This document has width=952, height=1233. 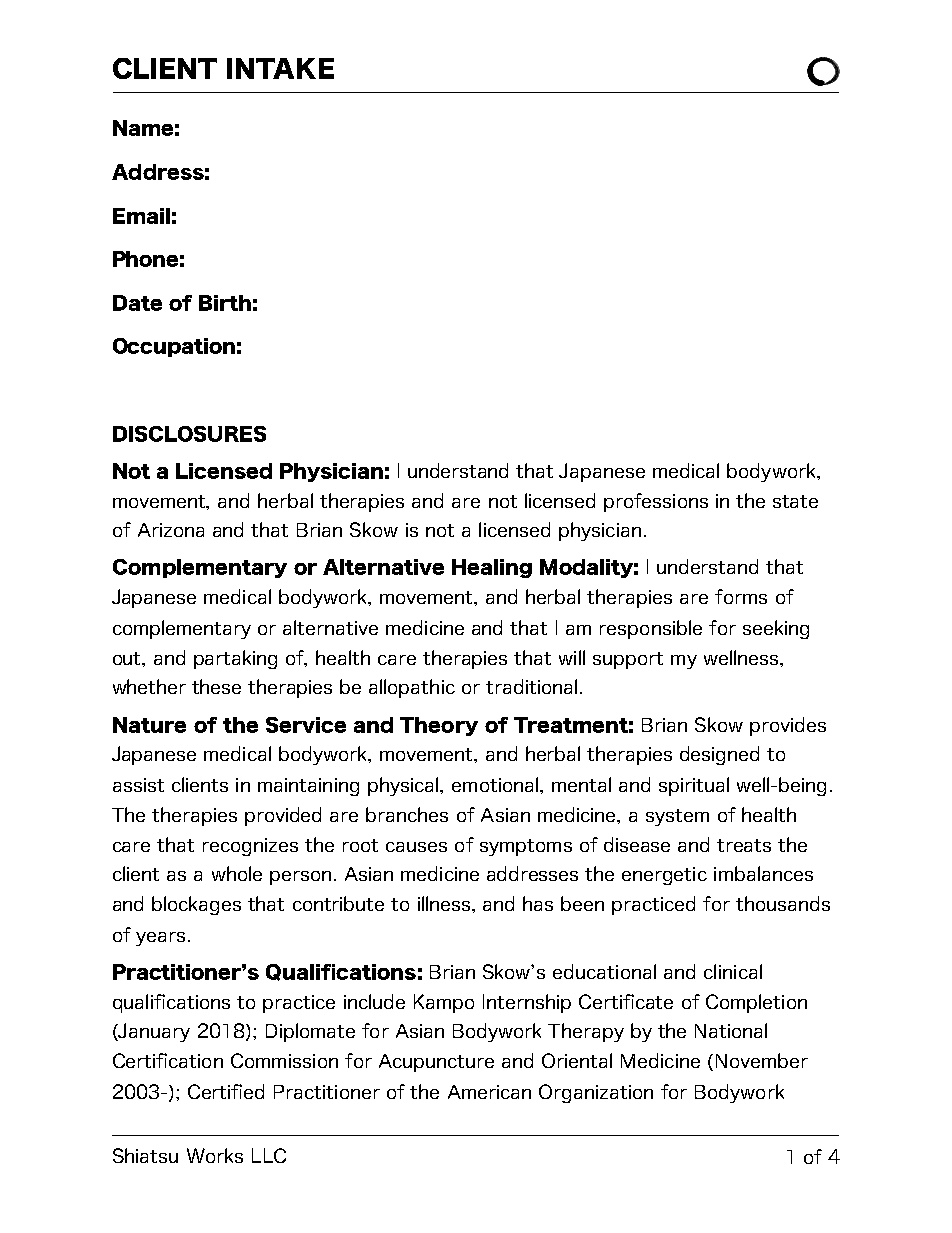 What do you see at coordinates (412, 688) in the document?
I see `allopathic` at bounding box center [412, 688].
